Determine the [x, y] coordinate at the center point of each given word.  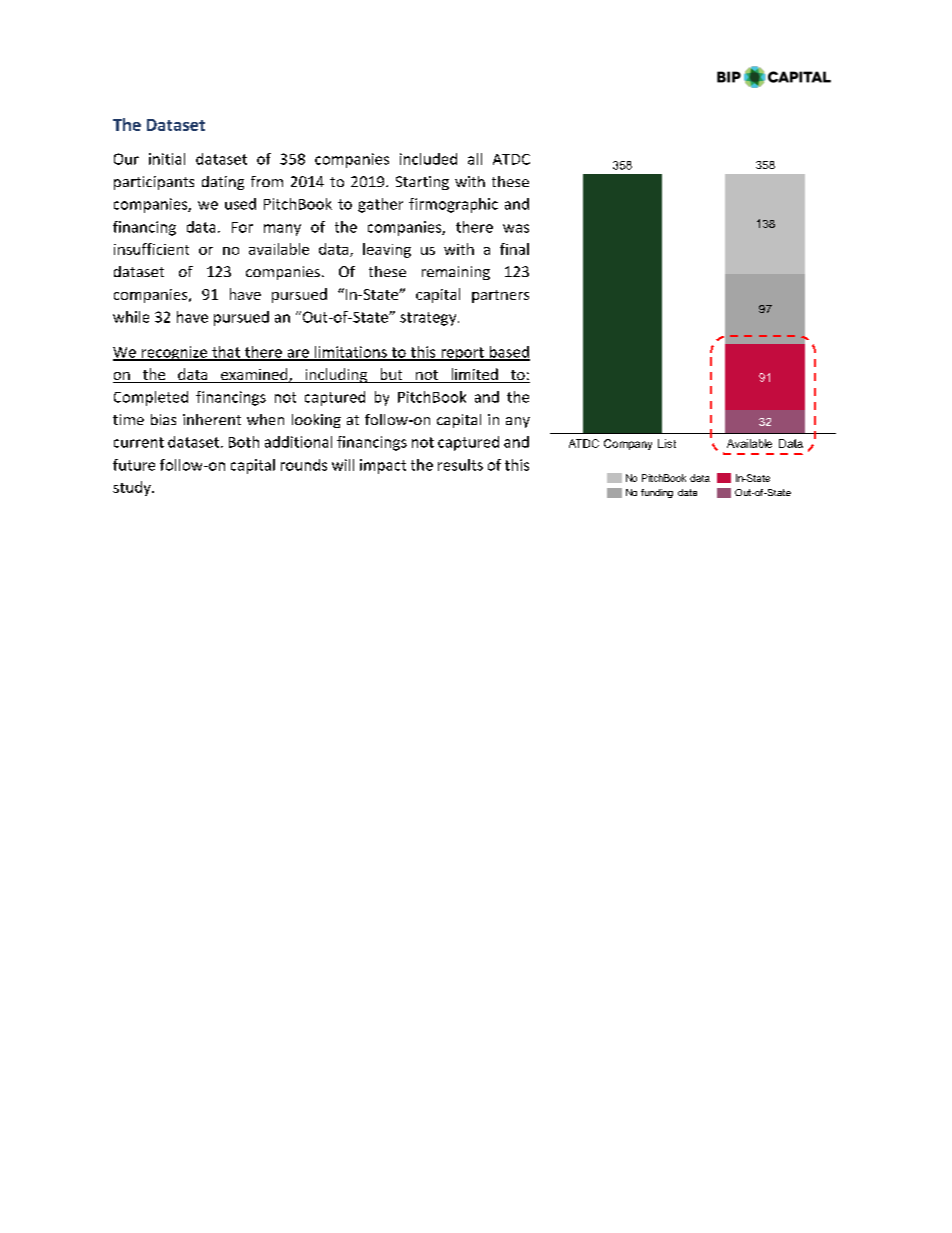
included [428, 159]
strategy [429, 319]
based [508, 353]
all [475, 159]
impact [383, 466]
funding [657, 493]
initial [167, 159]
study [133, 488]
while [131, 317]
